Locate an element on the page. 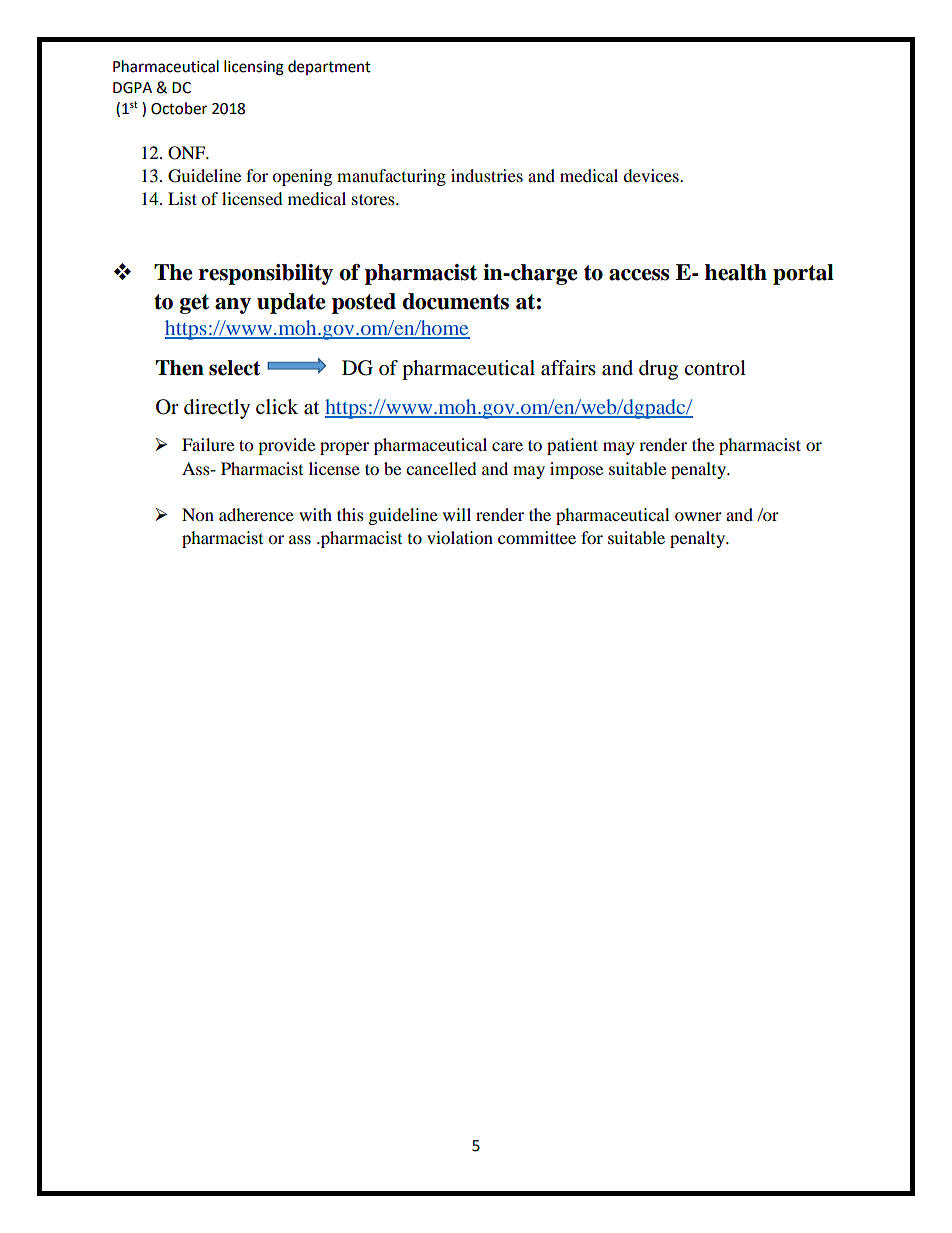 The height and width of the page is (1233, 952). industries is located at coordinates (487, 175).
